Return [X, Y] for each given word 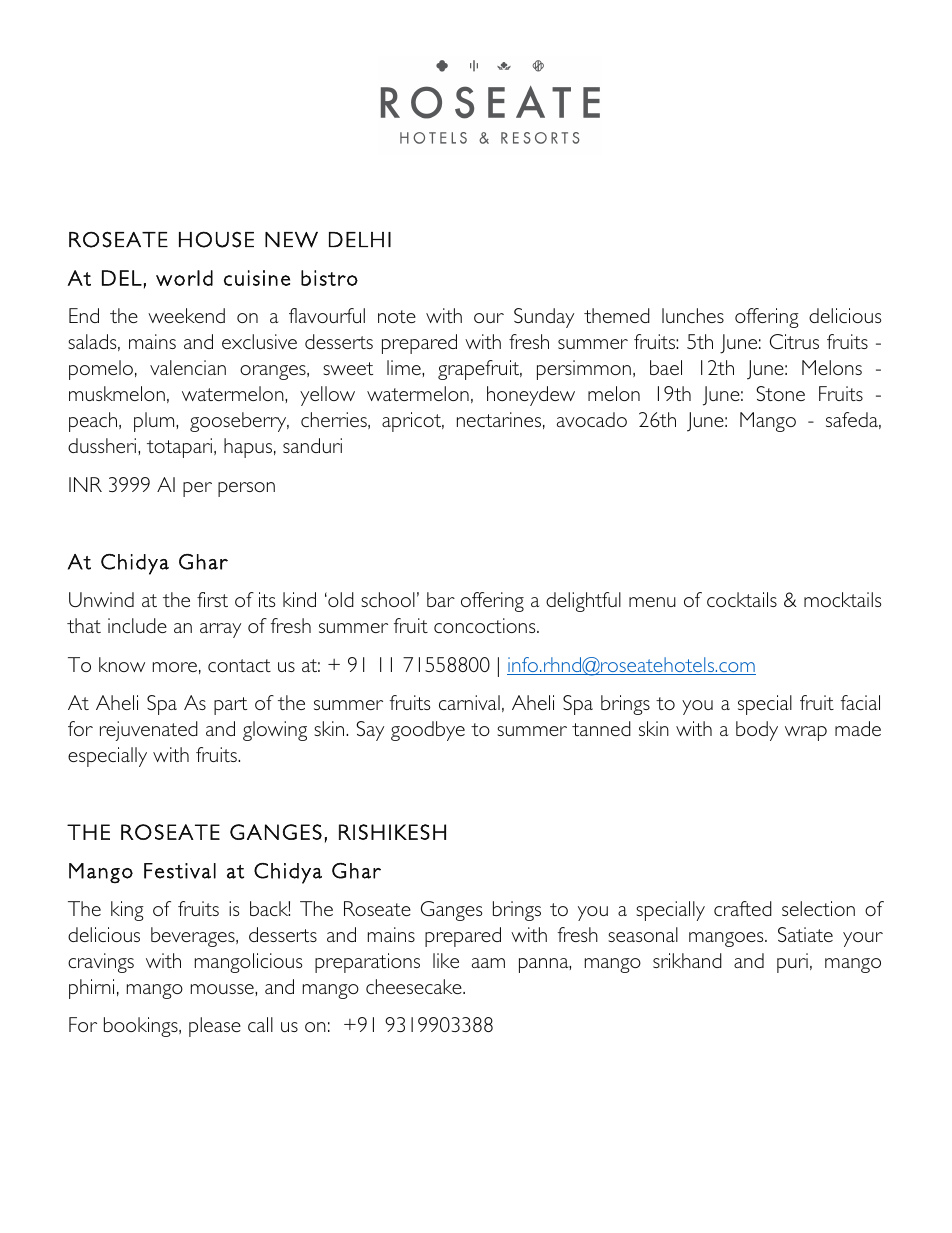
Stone [780, 393]
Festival [180, 871]
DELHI [360, 239]
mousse [223, 989]
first [212, 599]
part [230, 706]
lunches [693, 315]
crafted [743, 908]
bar [441, 599]
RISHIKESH [392, 832]
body [757, 731]
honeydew [531, 396]
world [184, 278]
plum [155, 422]
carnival [469, 702]
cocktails [742, 599]
